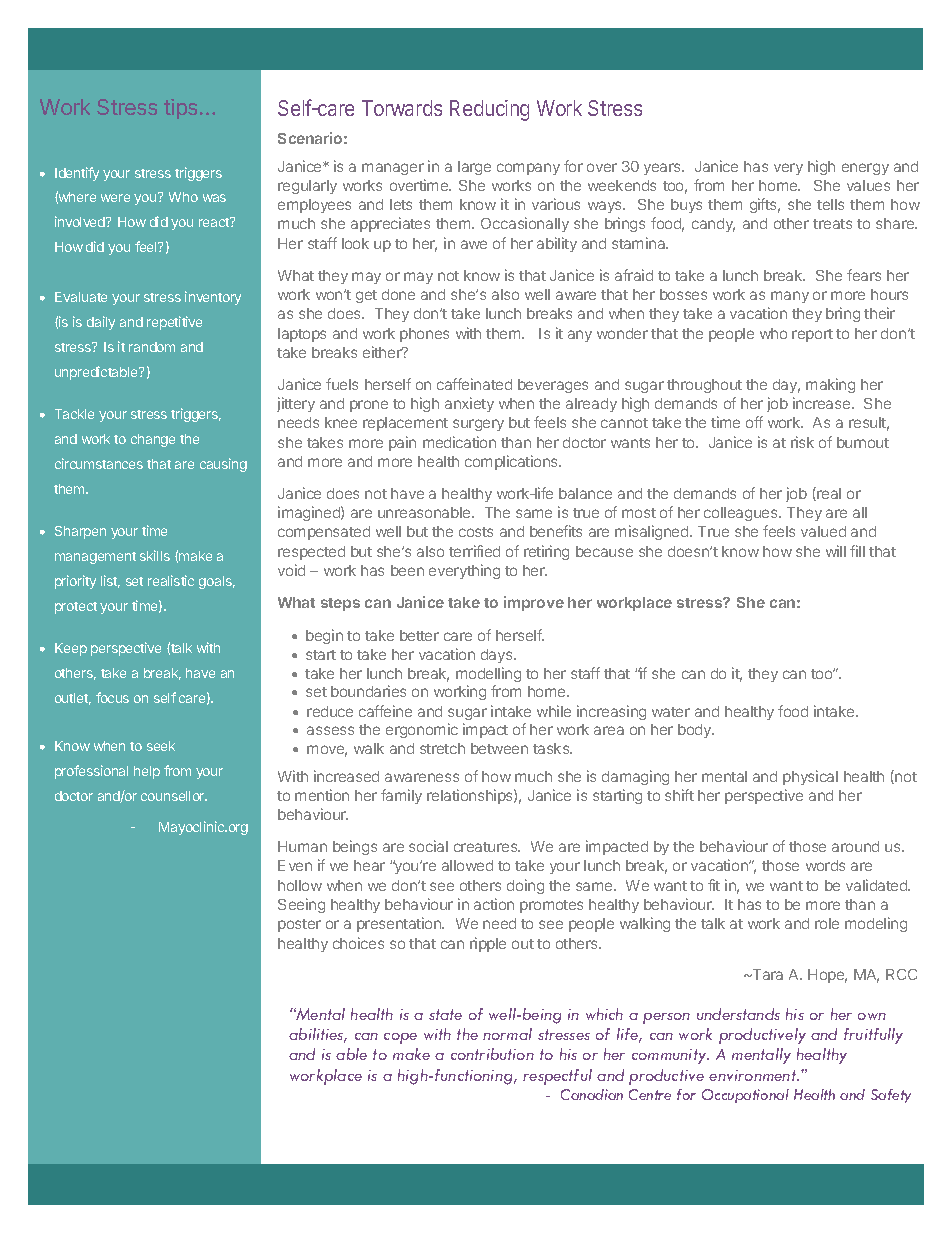 Image resolution: width=952 pixels, height=1233 pixels. Describe the element at coordinates (865, 169) in the screenshot. I see `energy` at that location.
